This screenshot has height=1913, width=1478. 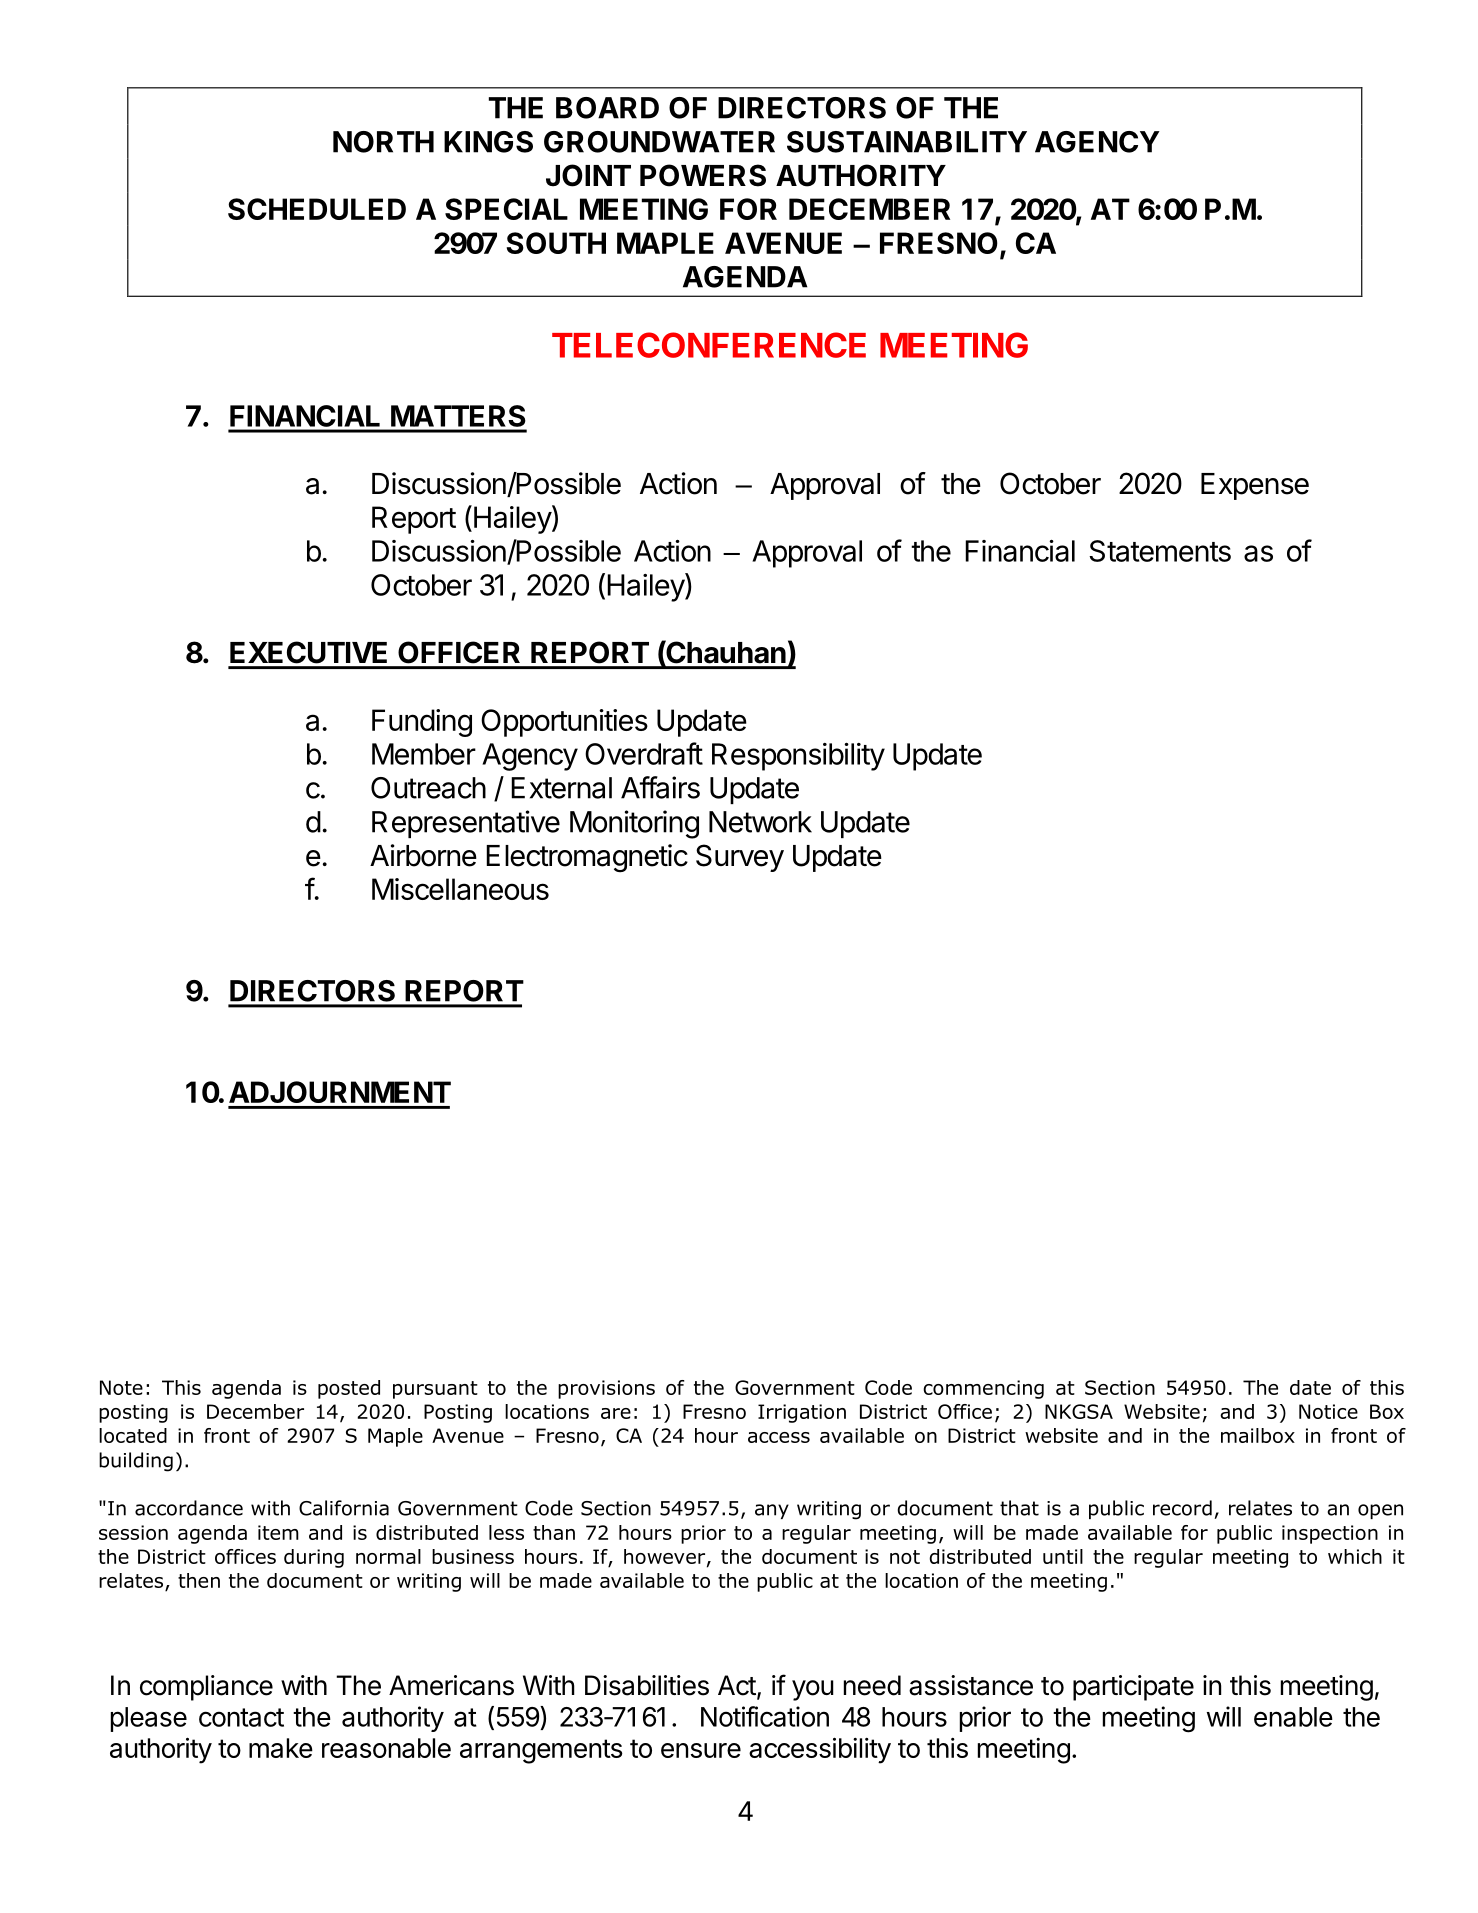 What do you see at coordinates (317, 209) in the screenshot?
I see `SCHEDULED` at bounding box center [317, 209].
